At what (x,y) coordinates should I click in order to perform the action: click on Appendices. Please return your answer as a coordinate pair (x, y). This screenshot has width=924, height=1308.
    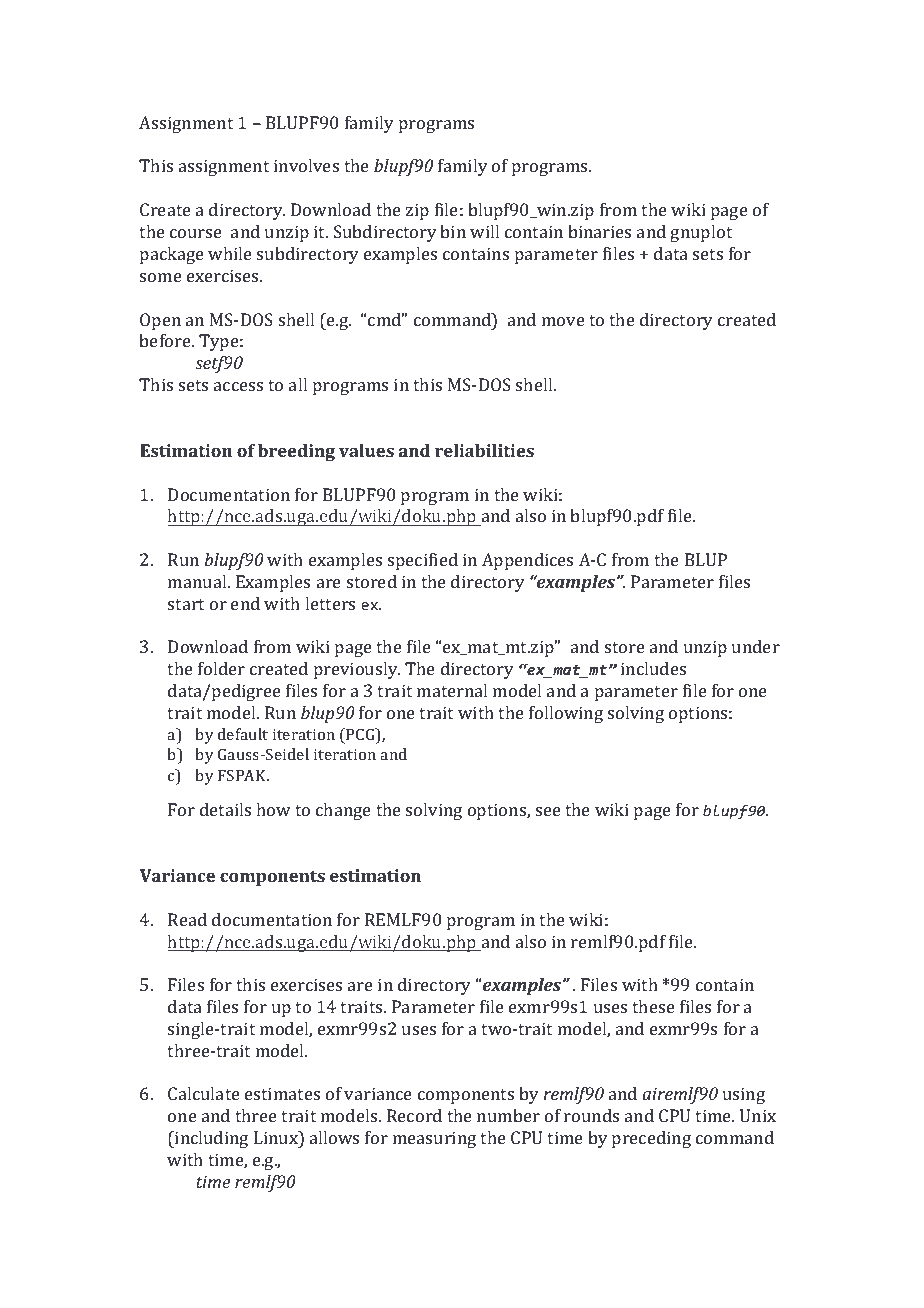
    Looking at the image, I should click on (527, 561).
